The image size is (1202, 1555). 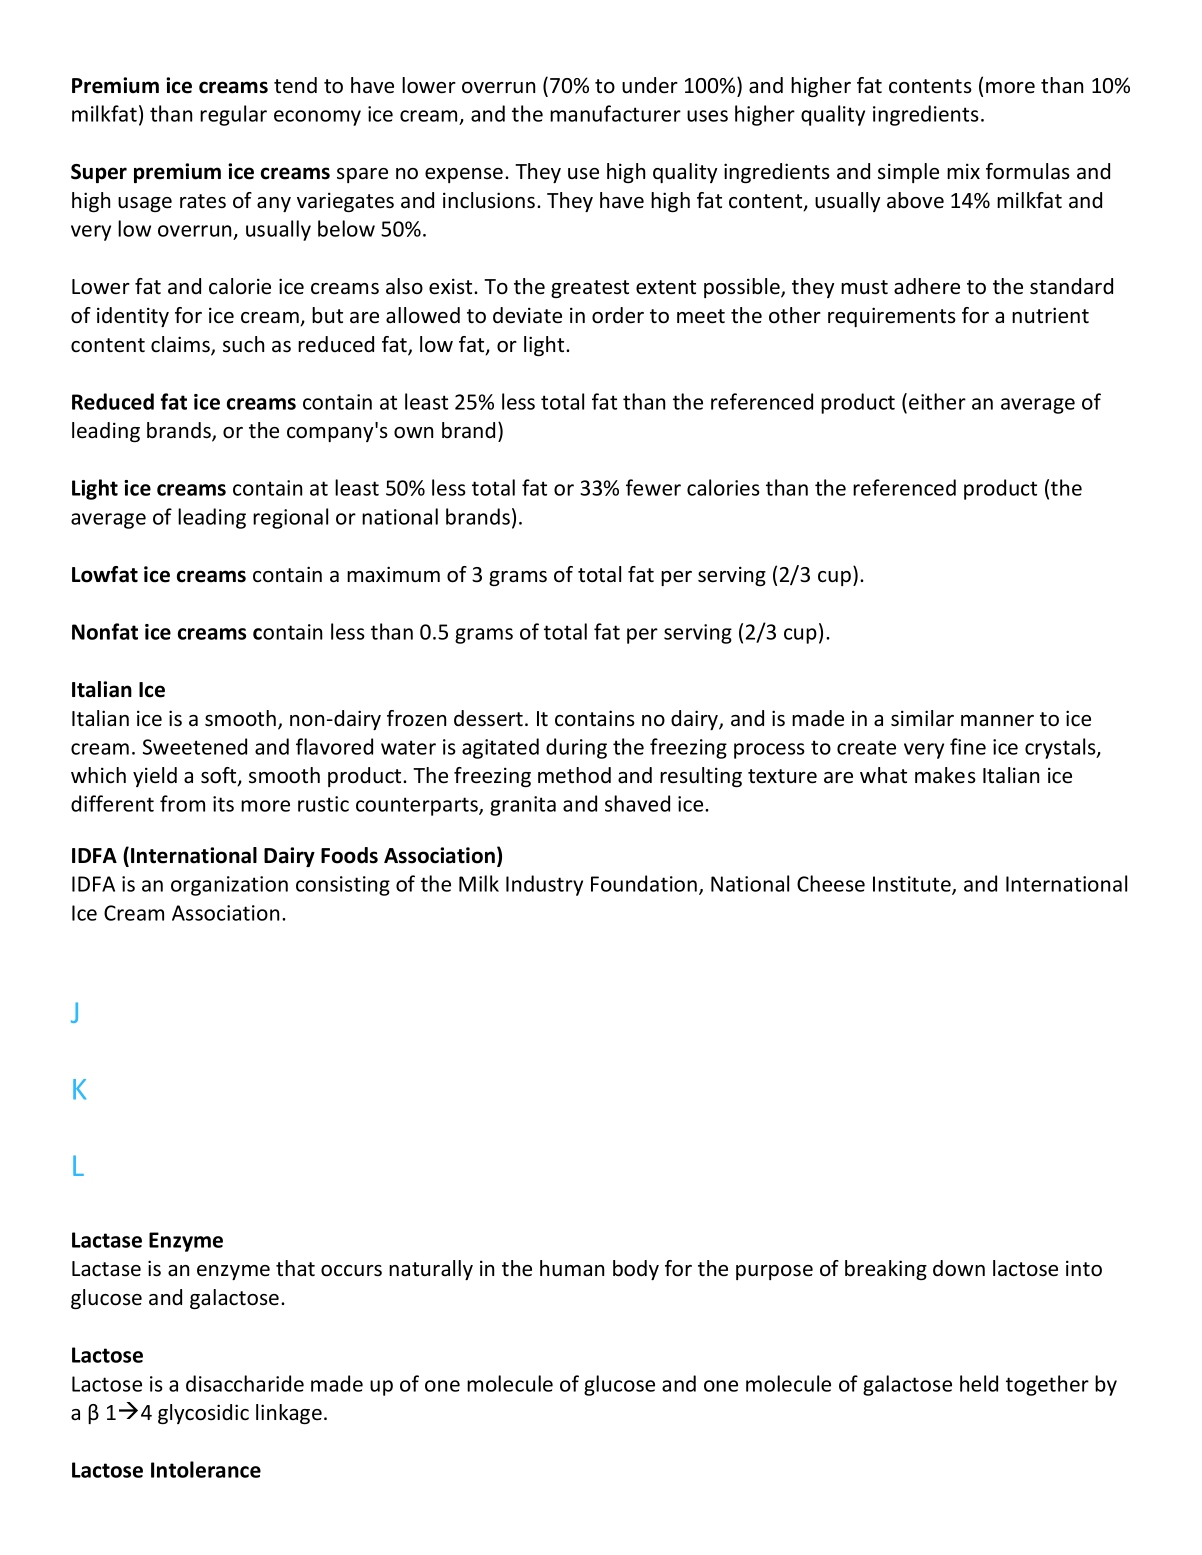 I want to click on Sweetened, so click(x=195, y=746).
